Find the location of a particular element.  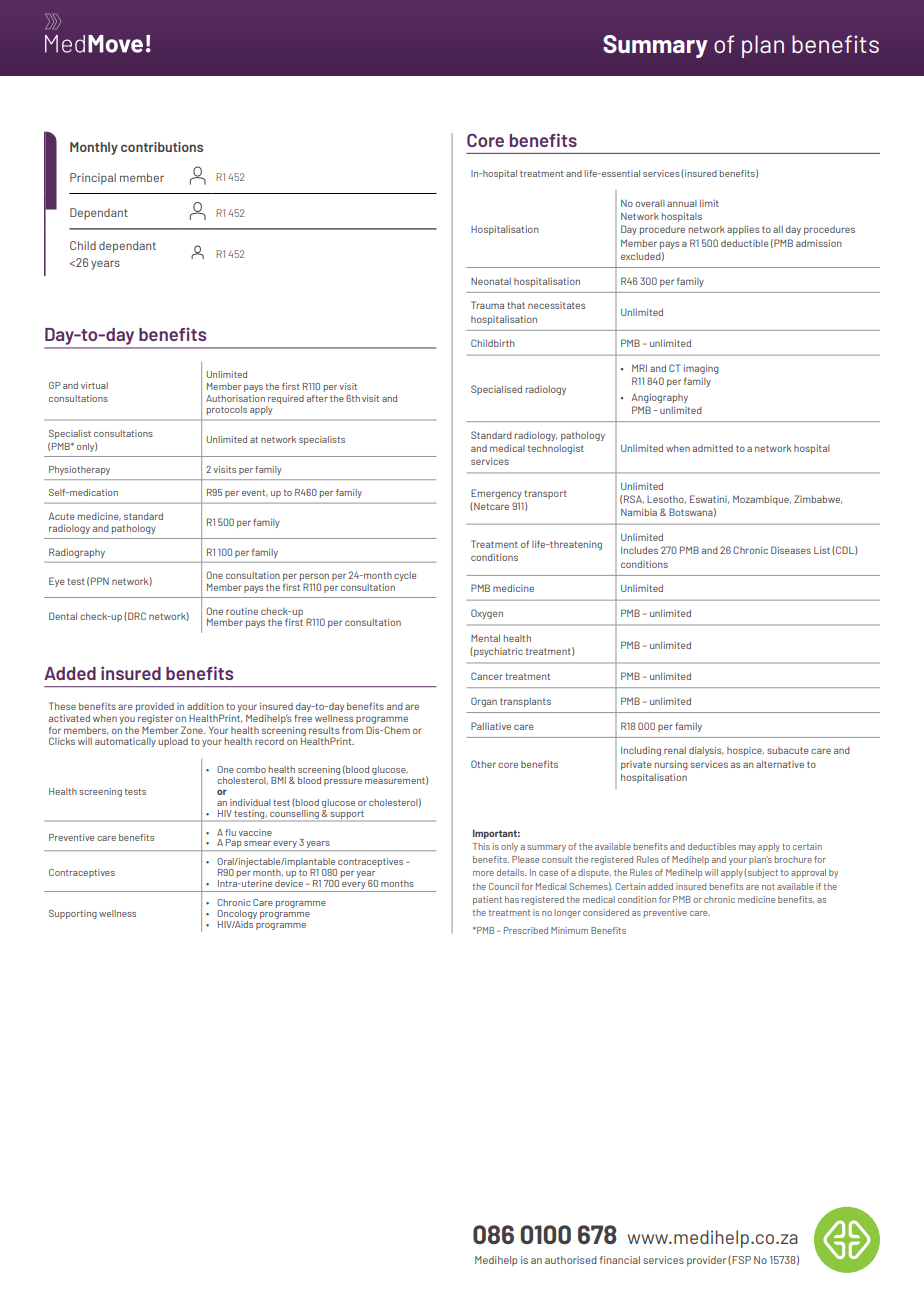

Organ is located at coordinates (484, 702).
